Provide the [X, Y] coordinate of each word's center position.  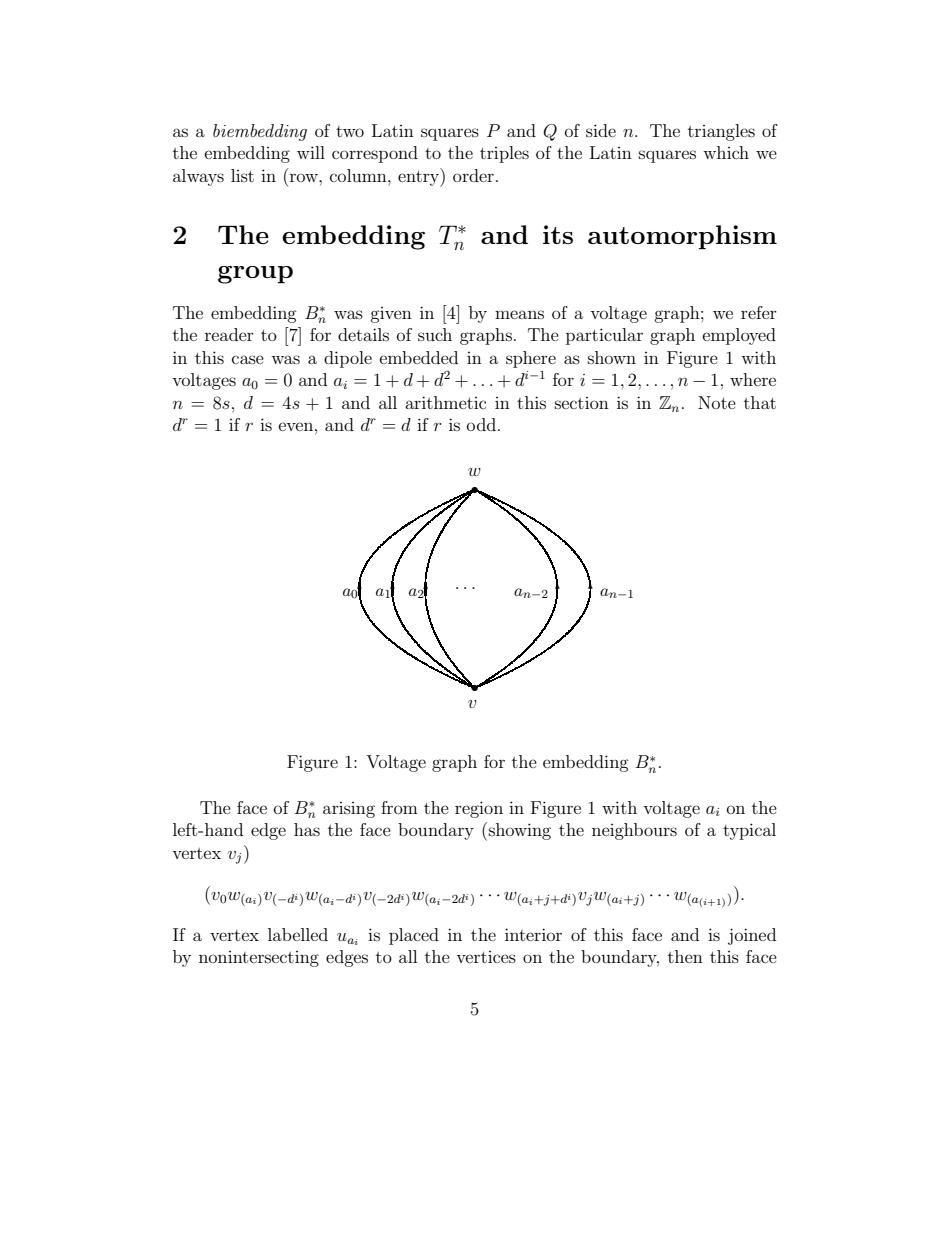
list [242, 175]
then [685, 956]
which [726, 152]
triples [504, 154]
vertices [486, 957]
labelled [298, 934]
